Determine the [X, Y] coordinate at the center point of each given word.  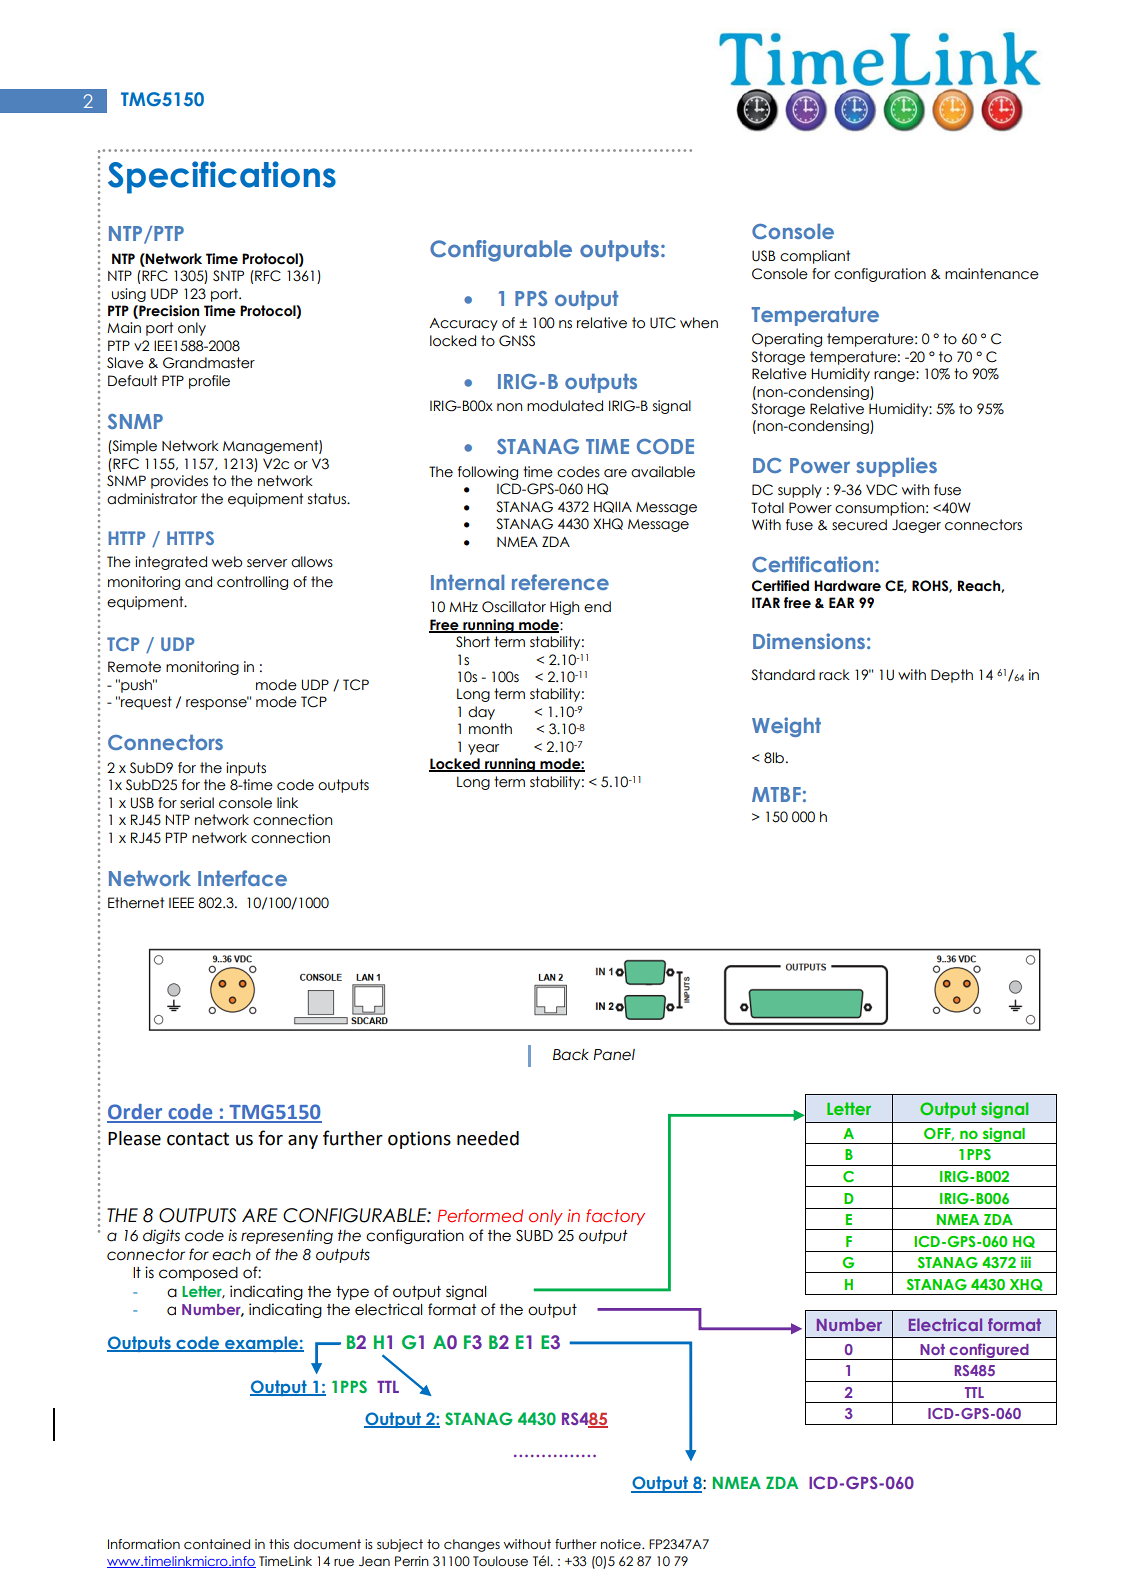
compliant [815, 257]
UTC [663, 323]
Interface [242, 878]
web [227, 562]
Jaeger [916, 526]
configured [989, 1351]
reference [560, 582]
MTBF [776, 794]
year [483, 749]
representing [287, 1236]
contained [217, 1544]
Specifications [222, 177]
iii [1026, 1262]
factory [615, 1217]
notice [622, 1544]
